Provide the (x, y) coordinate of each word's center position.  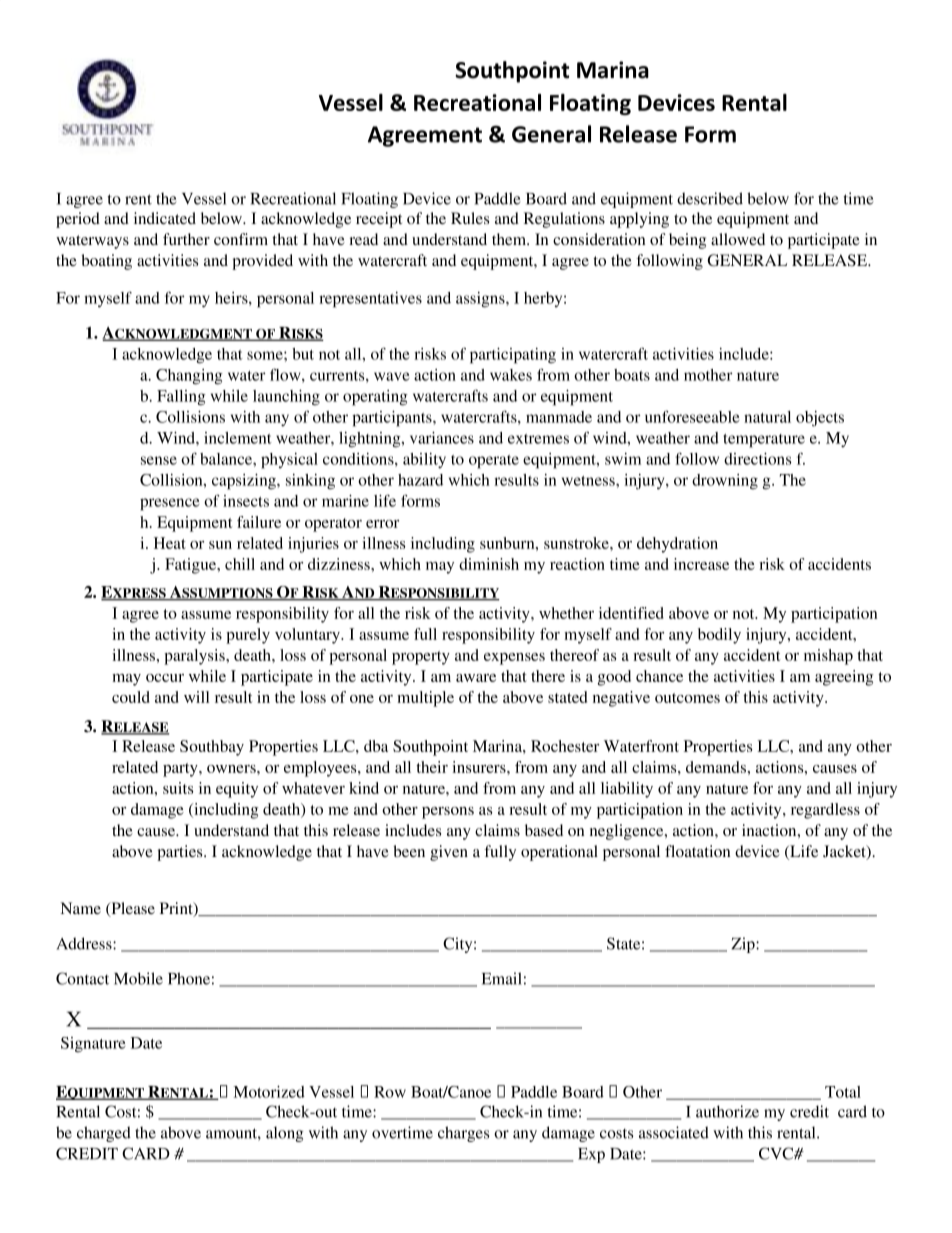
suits (178, 788)
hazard (420, 480)
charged (104, 1134)
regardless (825, 811)
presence (170, 504)
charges (463, 1134)
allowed (738, 239)
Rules (470, 218)
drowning (725, 482)
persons (448, 813)
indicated (165, 218)
